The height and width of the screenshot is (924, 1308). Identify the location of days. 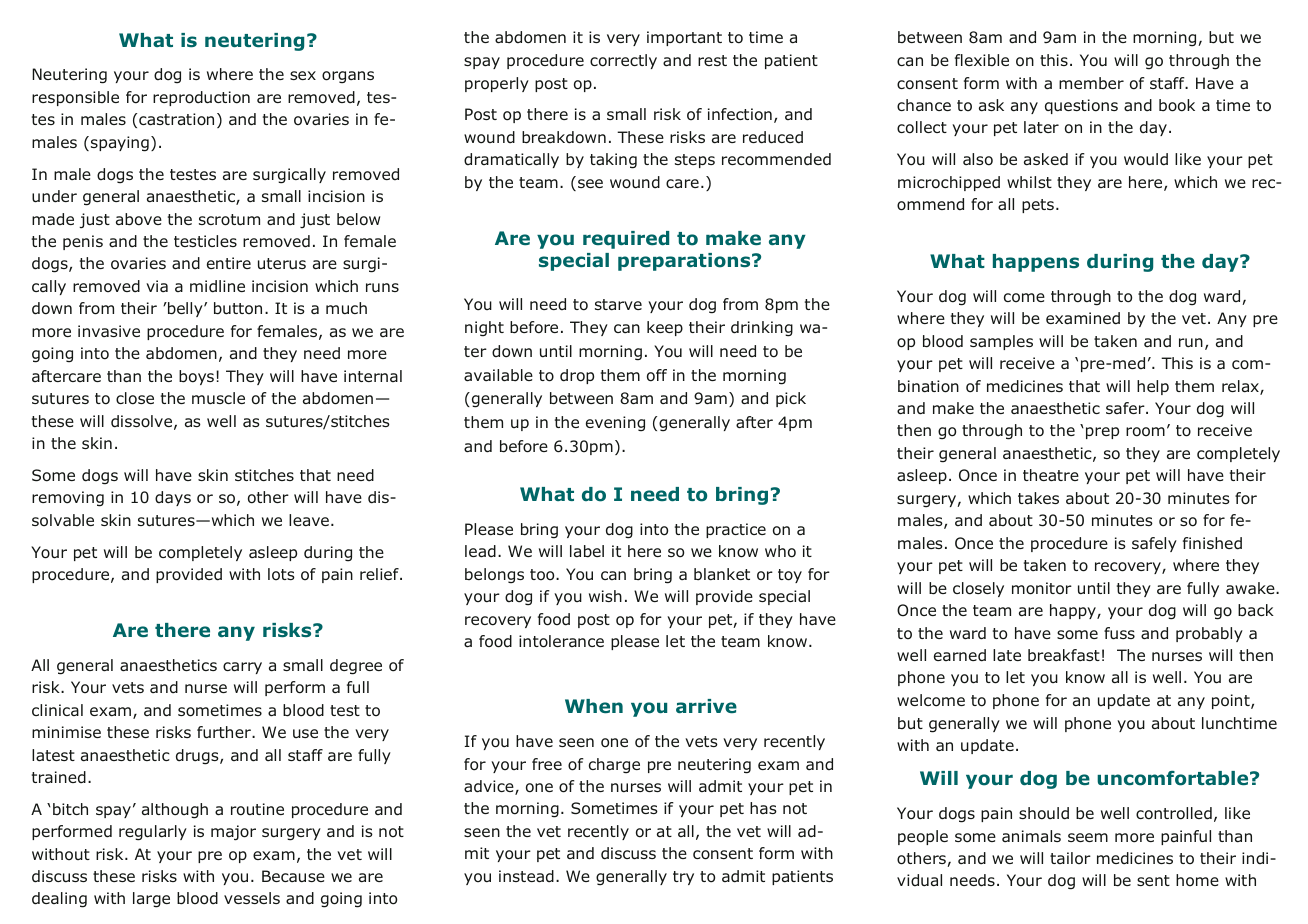
(173, 498).
